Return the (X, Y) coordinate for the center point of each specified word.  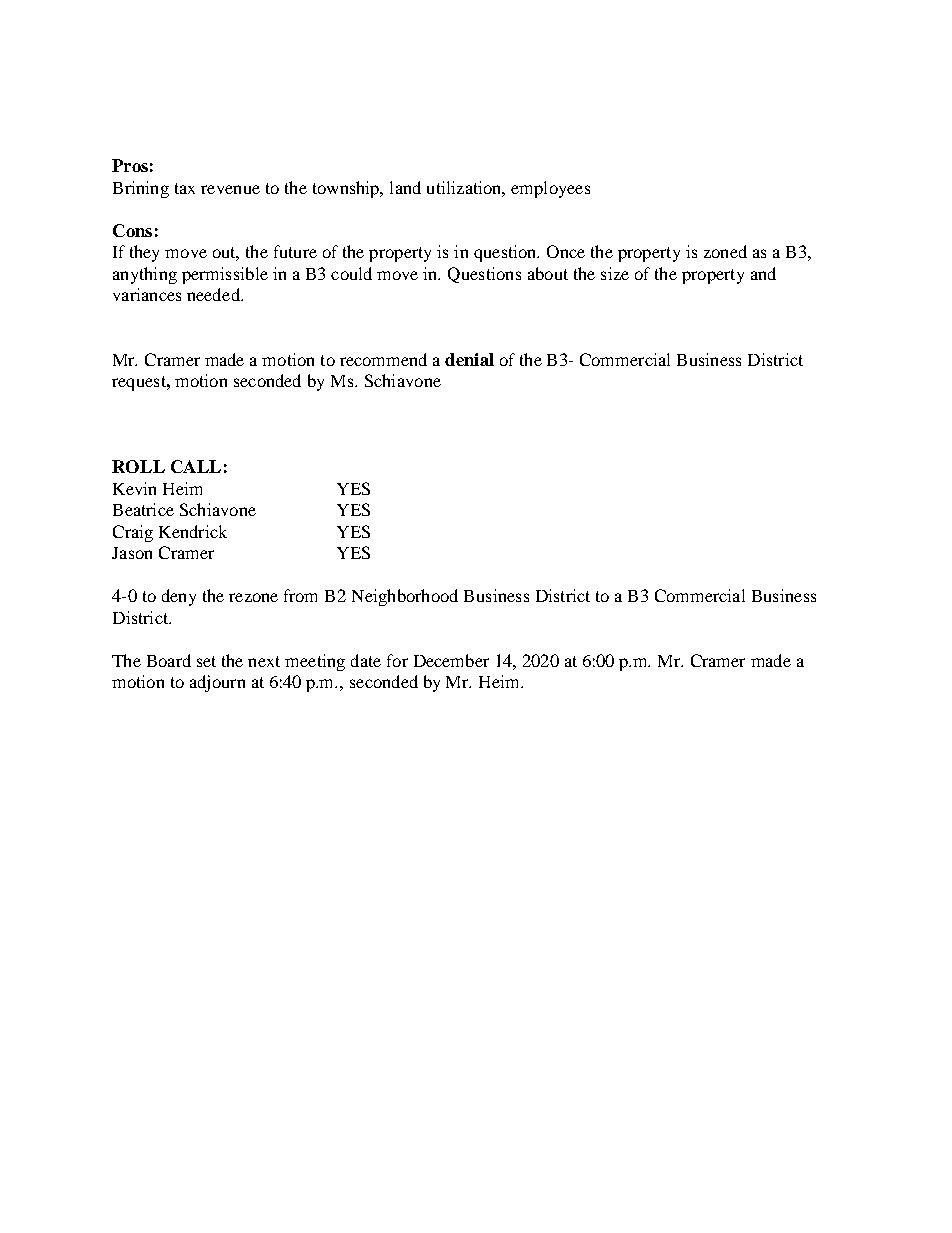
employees (550, 189)
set (206, 661)
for (397, 660)
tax (185, 188)
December (451, 660)
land (405, 187)
